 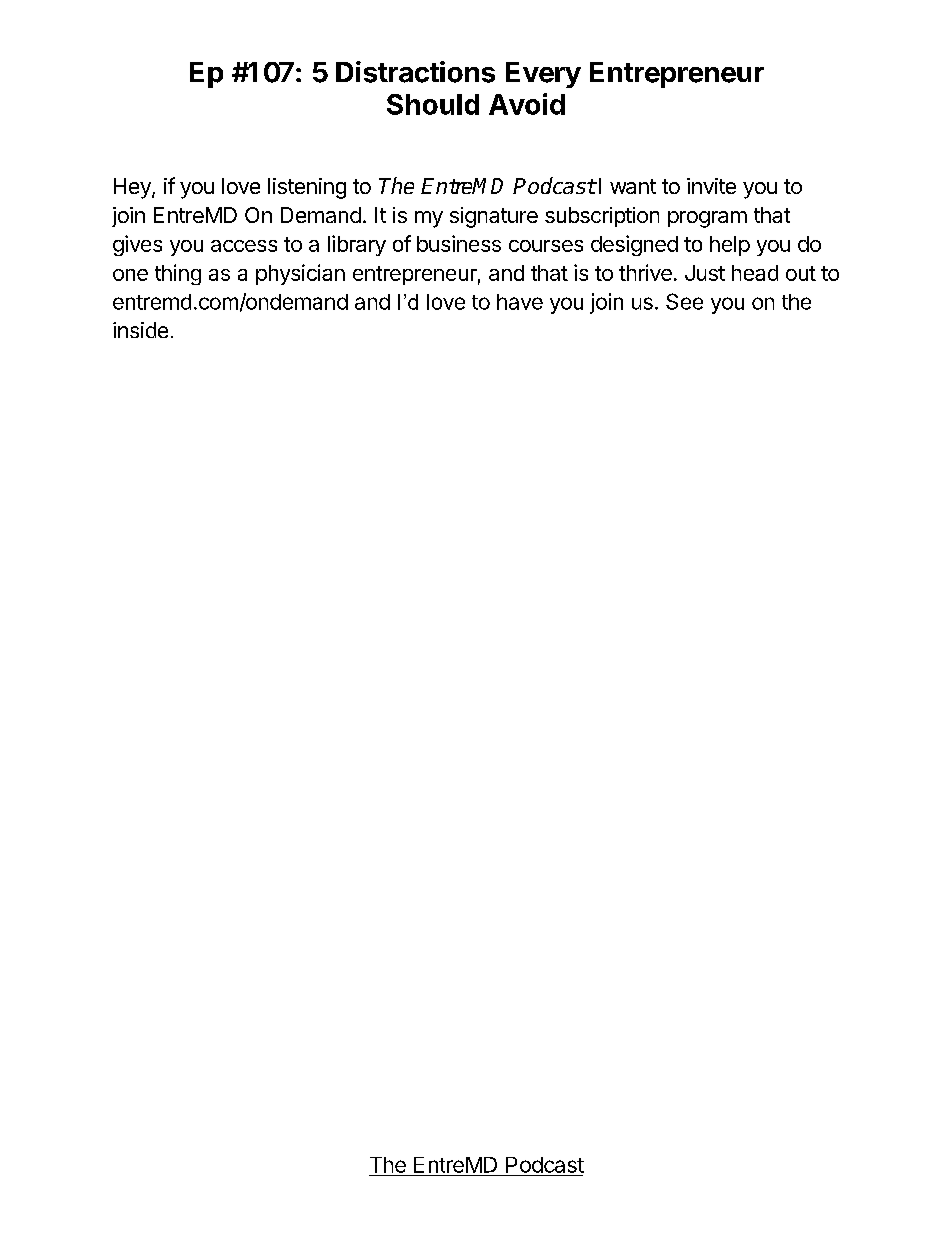 What do you see at coordinates (711, 186) in the screenshot?
I see `invite` at bounding box center [711, 186].
